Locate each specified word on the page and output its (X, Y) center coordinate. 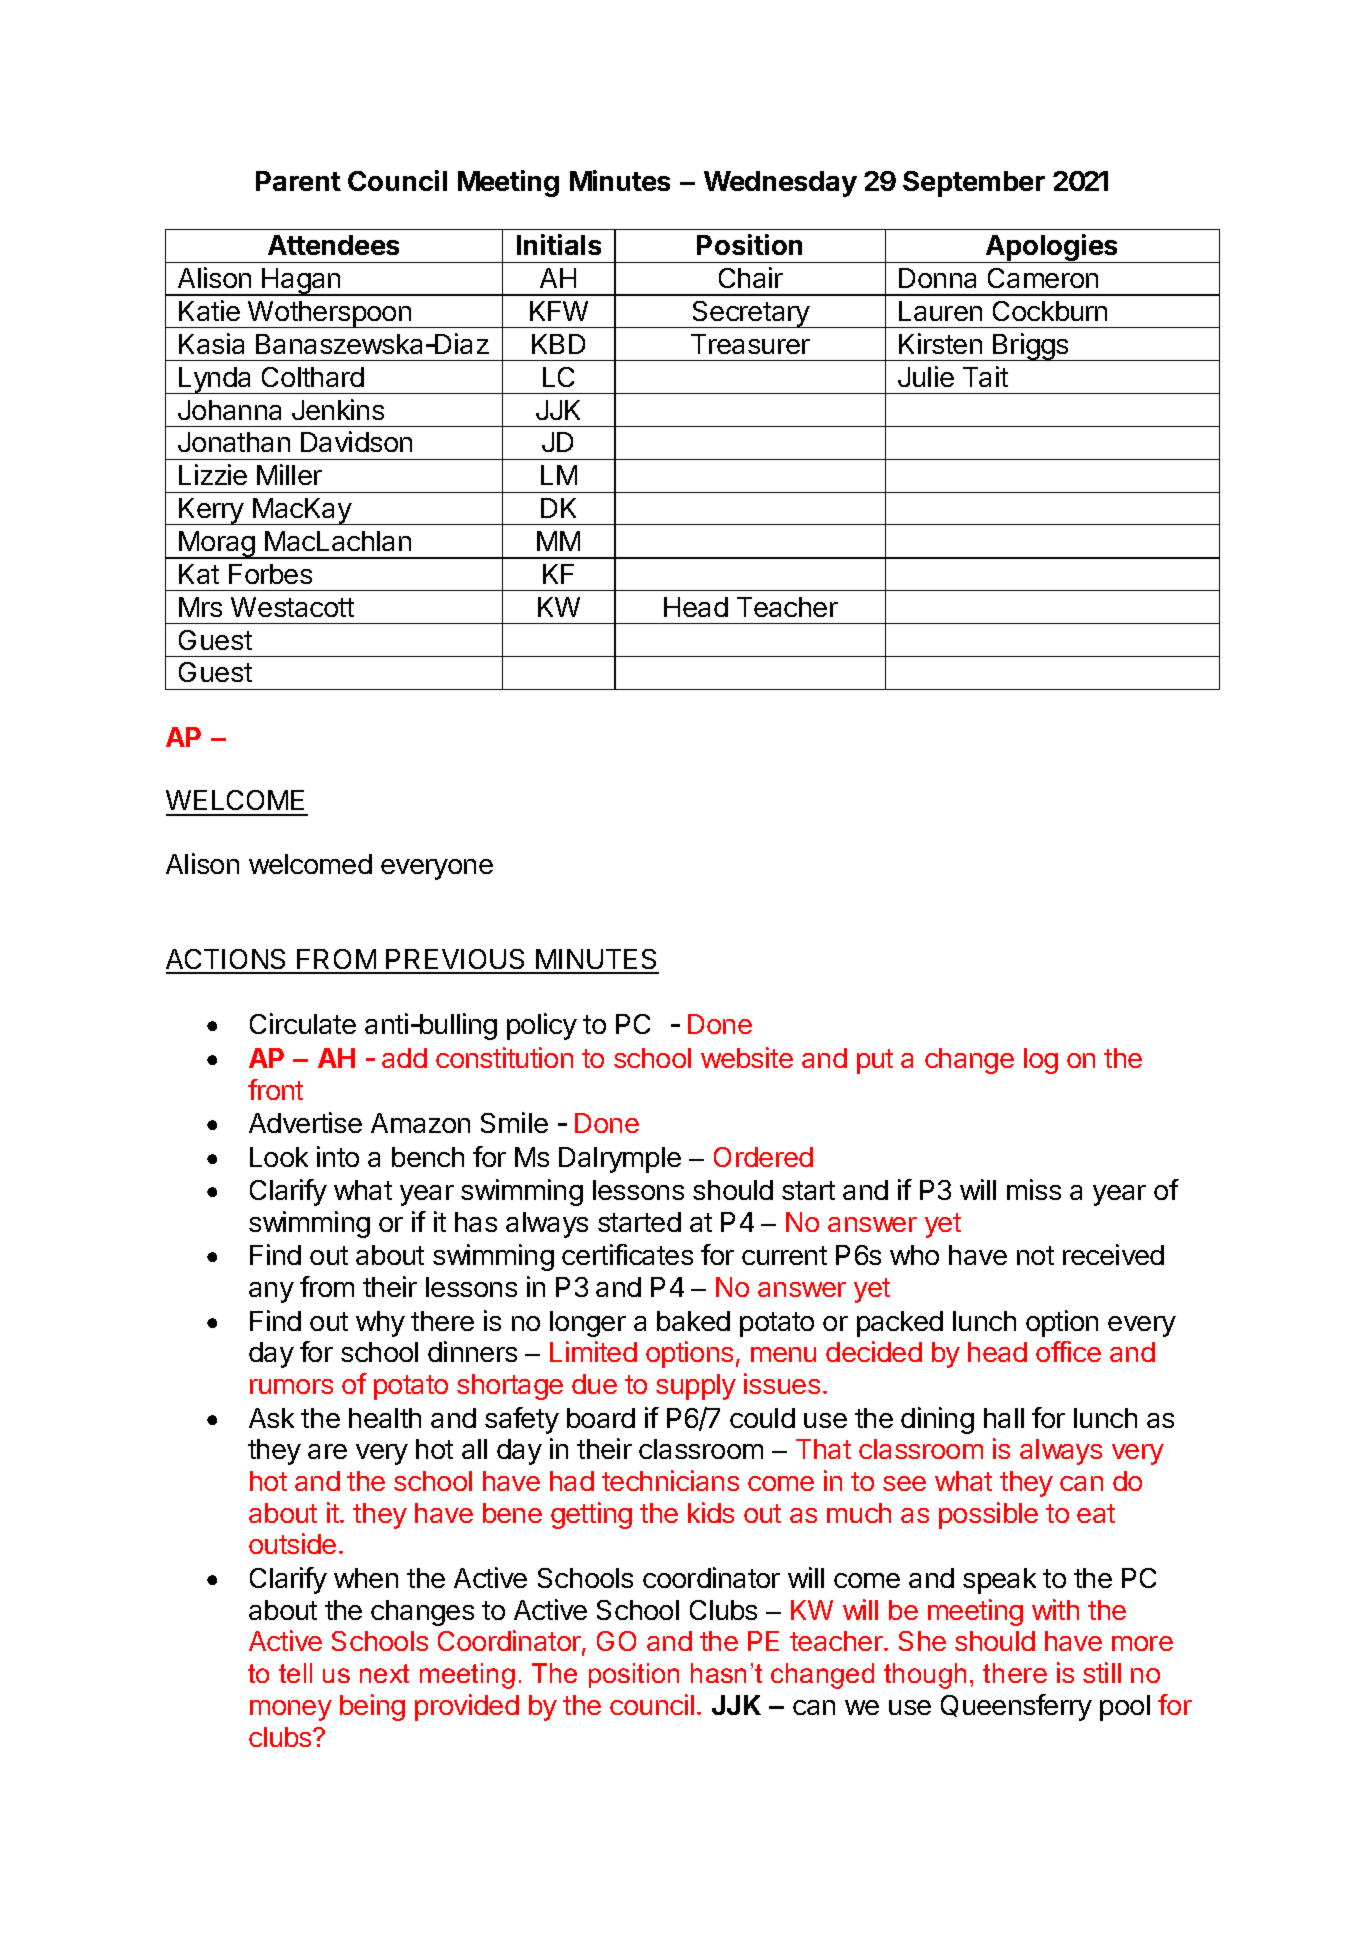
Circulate (303, 1023)
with (1055, 1609)
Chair (751, 277)
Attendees (333, 245)
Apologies (1052, 248)
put (875, 1061)
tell (295, 1673)
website (747, 1057)
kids (711, 1512)
